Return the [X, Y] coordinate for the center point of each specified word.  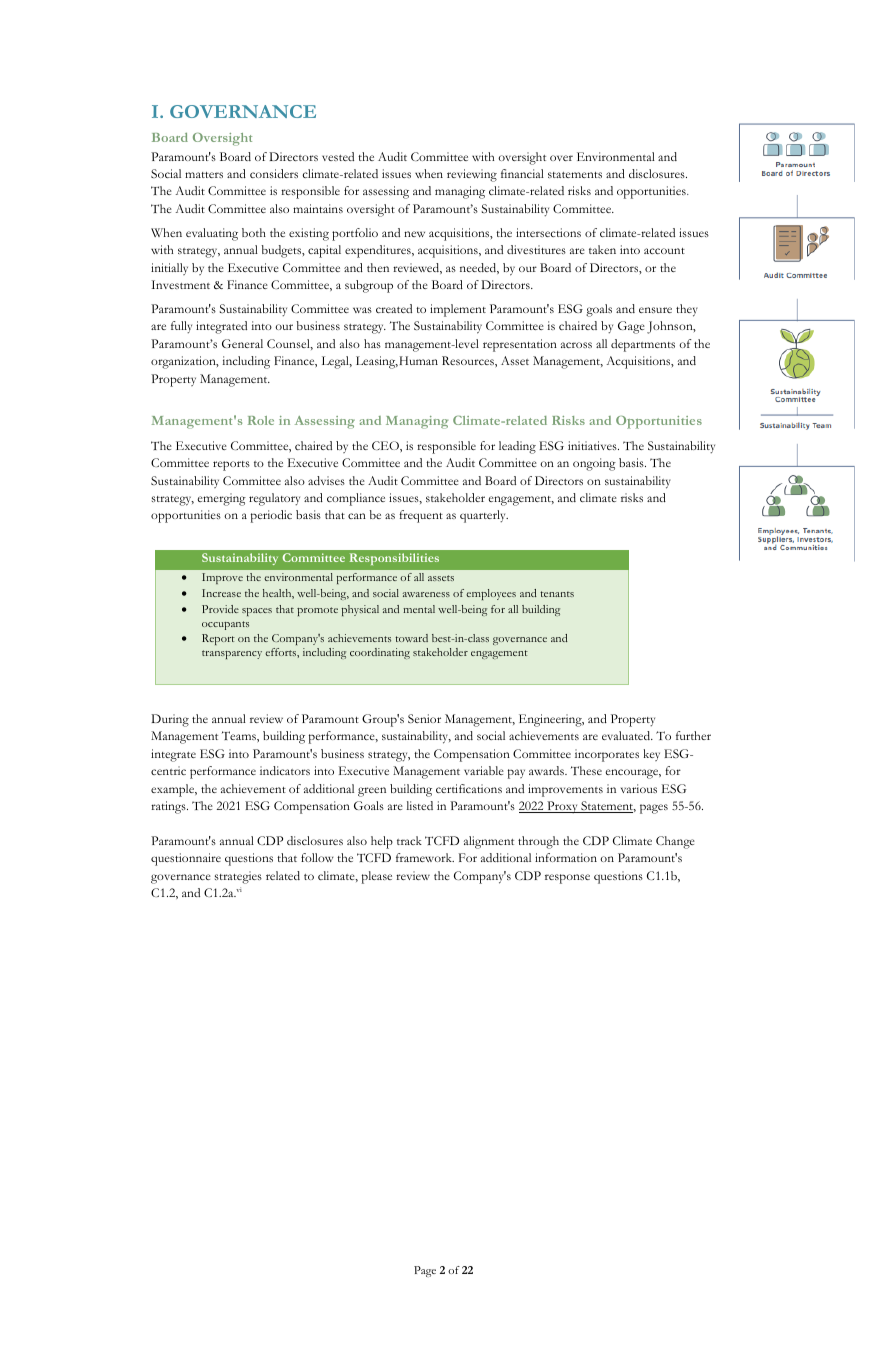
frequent [421, 516]
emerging [221, 499]
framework [425, 857]
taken [602, 249]
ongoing [594, 464]
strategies [238, 877]
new [414, 234]
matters [204, 175]
